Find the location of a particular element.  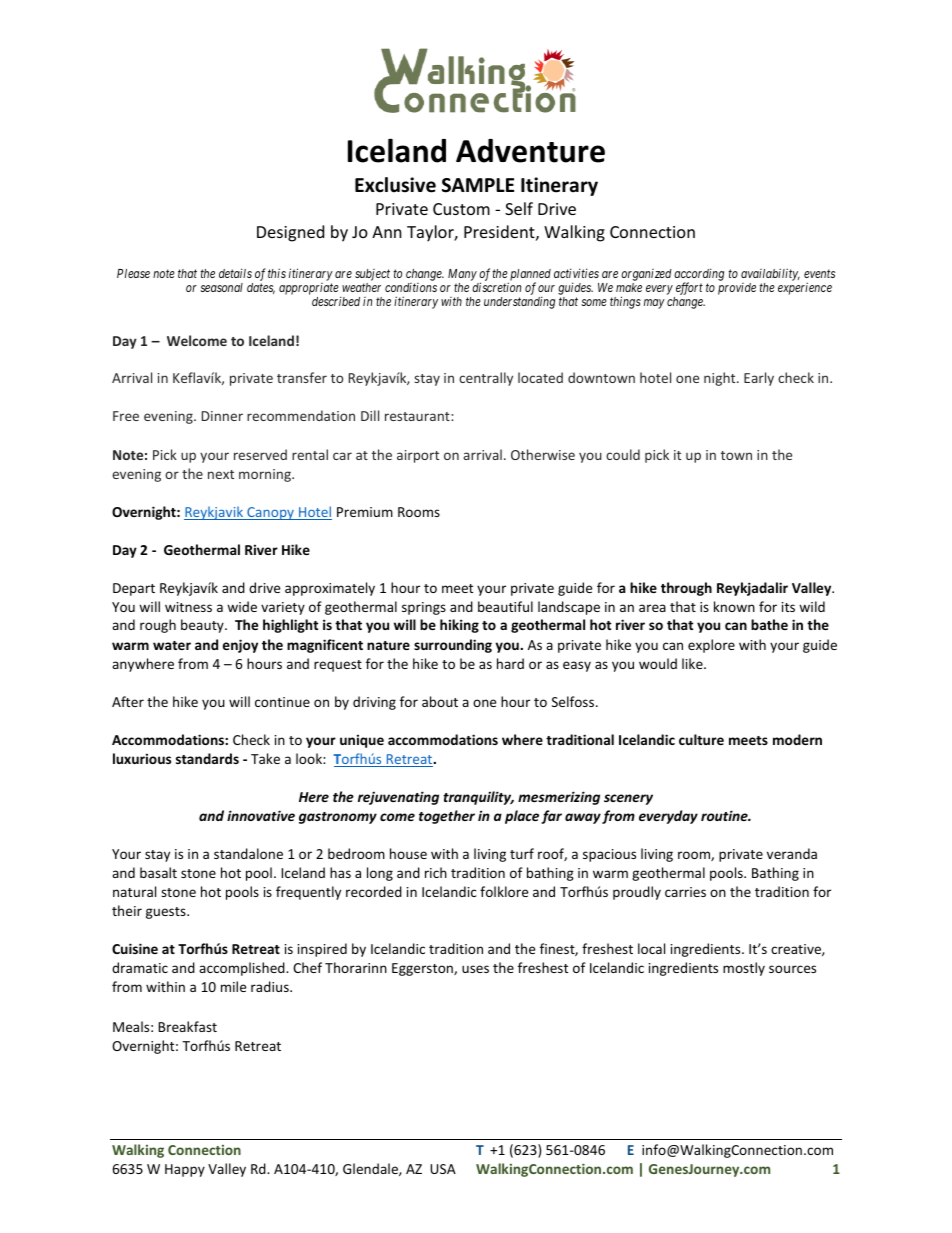

restaurant is located at coordinates (418, 416).
